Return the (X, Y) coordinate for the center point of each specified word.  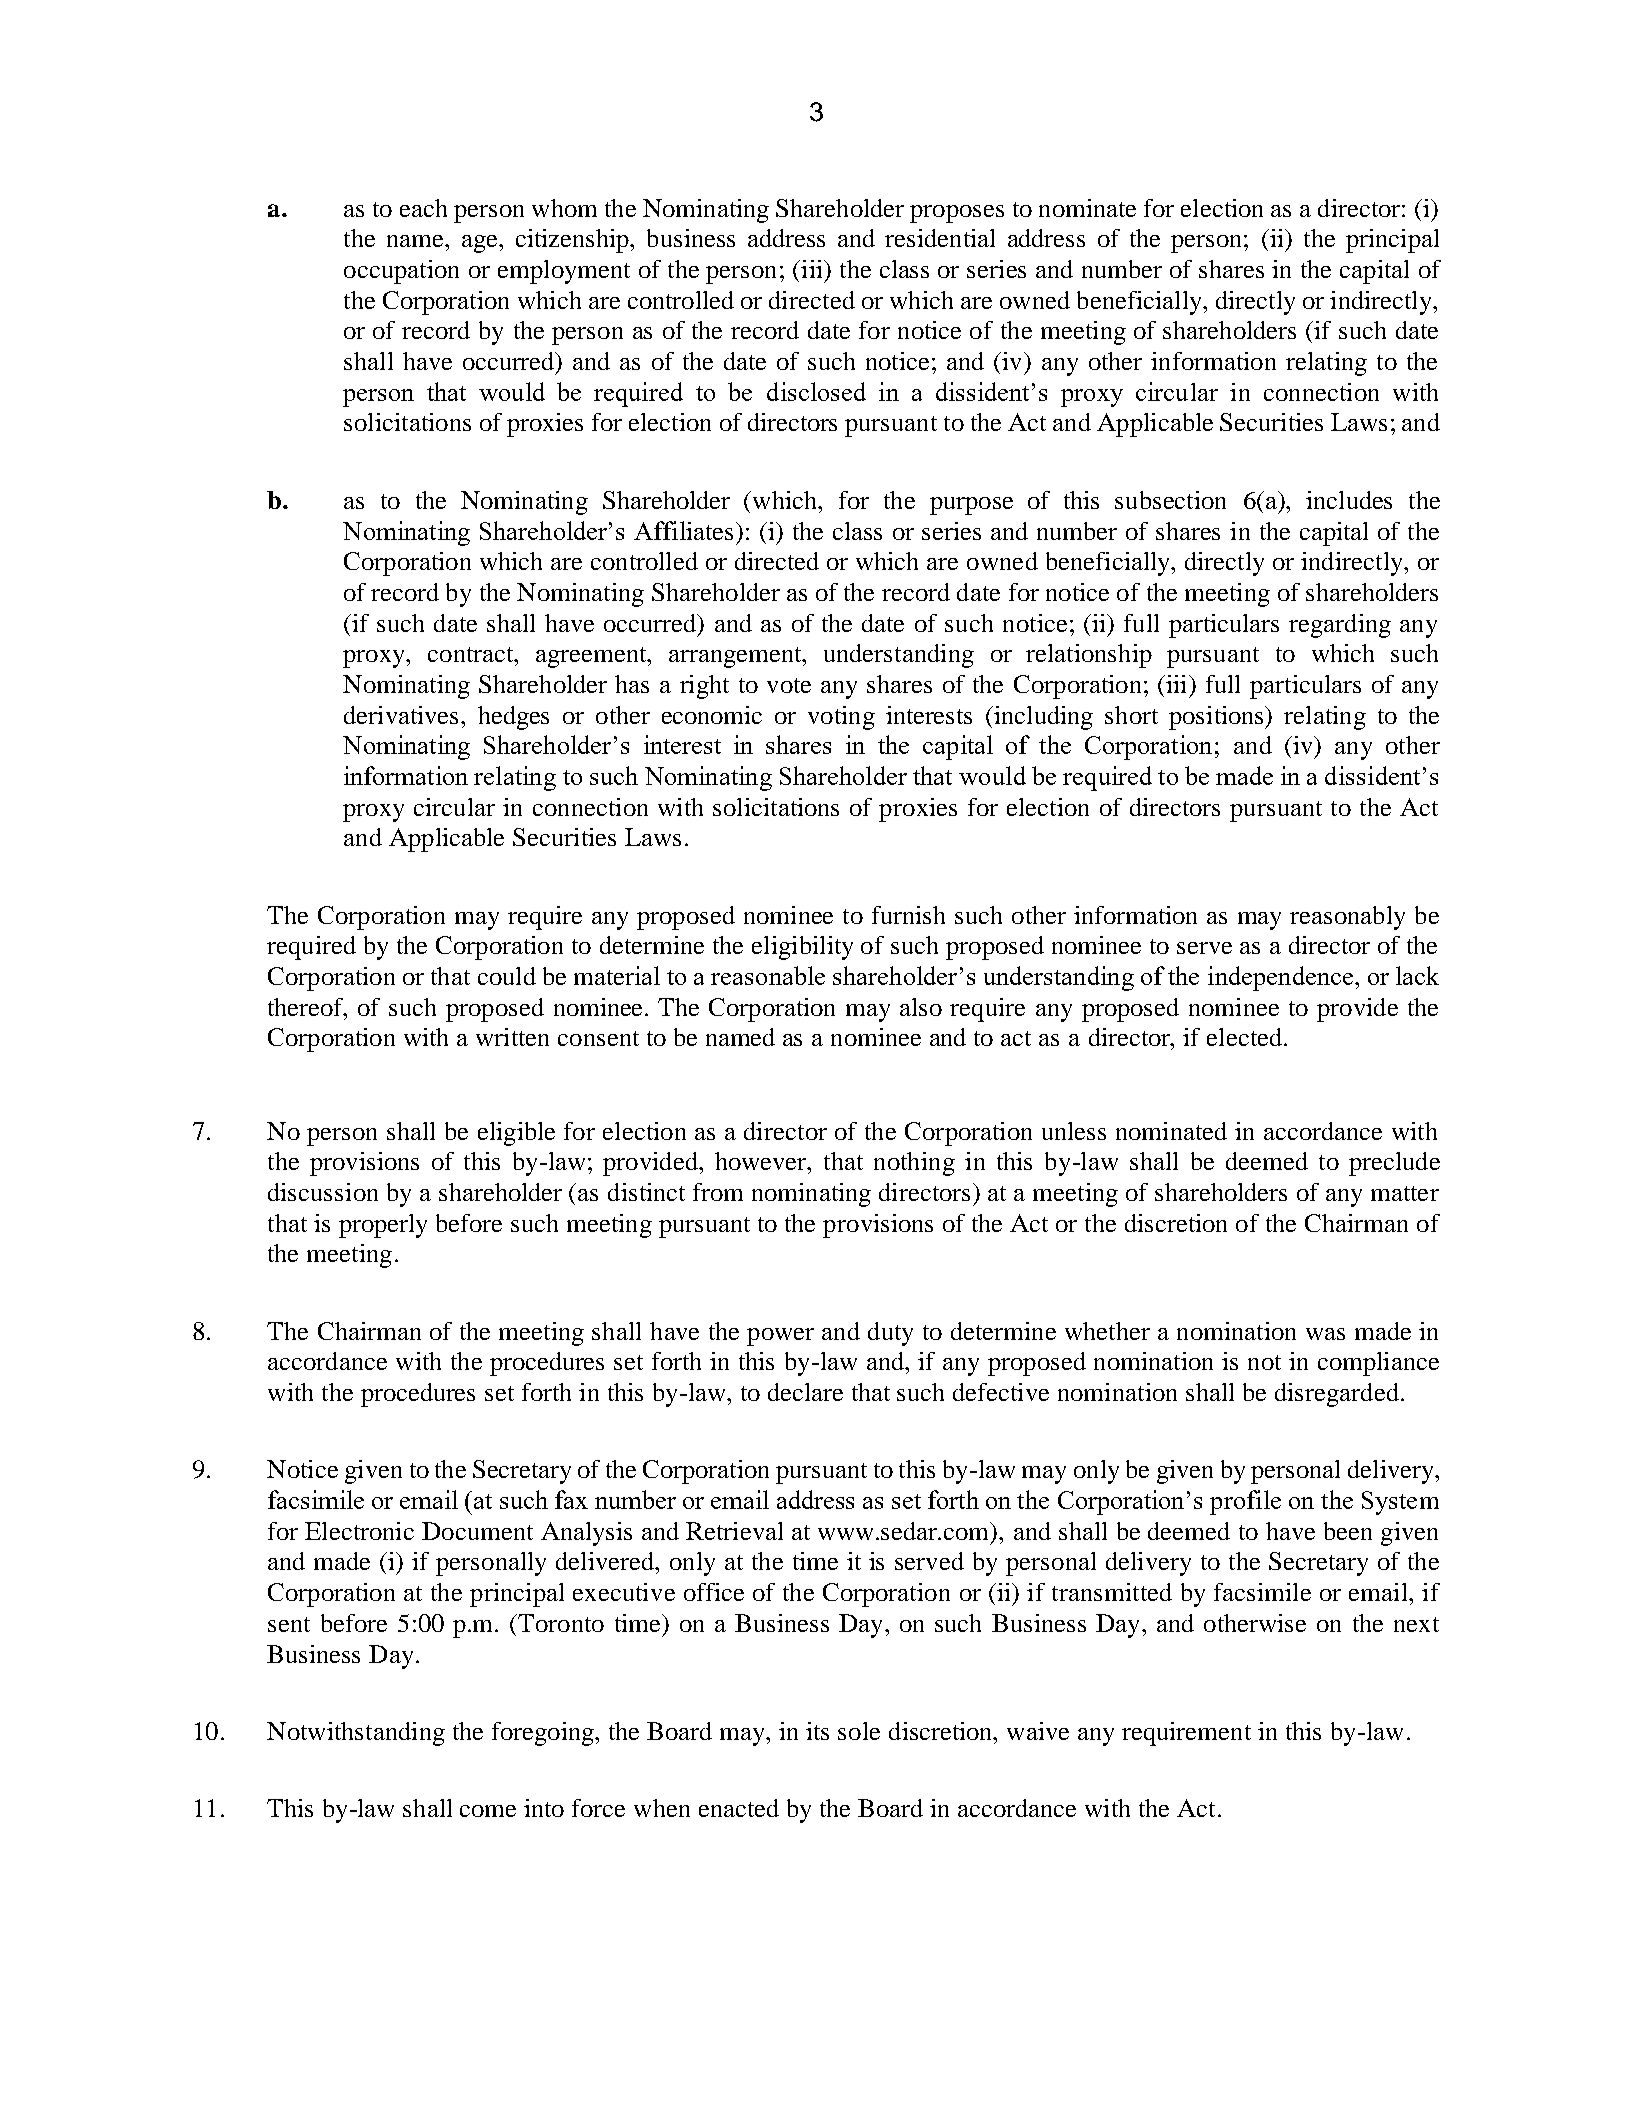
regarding (1340, 626)
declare (805, 1392)
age (481, 244)
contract (472, 654)
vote (789, 685)
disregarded (1337, 1395)
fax (571, 1499)
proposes (957, 214)
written (512, 1037)
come (488, 1811)
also (921, 1007)
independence (1282, 978)
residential (940, 238)
